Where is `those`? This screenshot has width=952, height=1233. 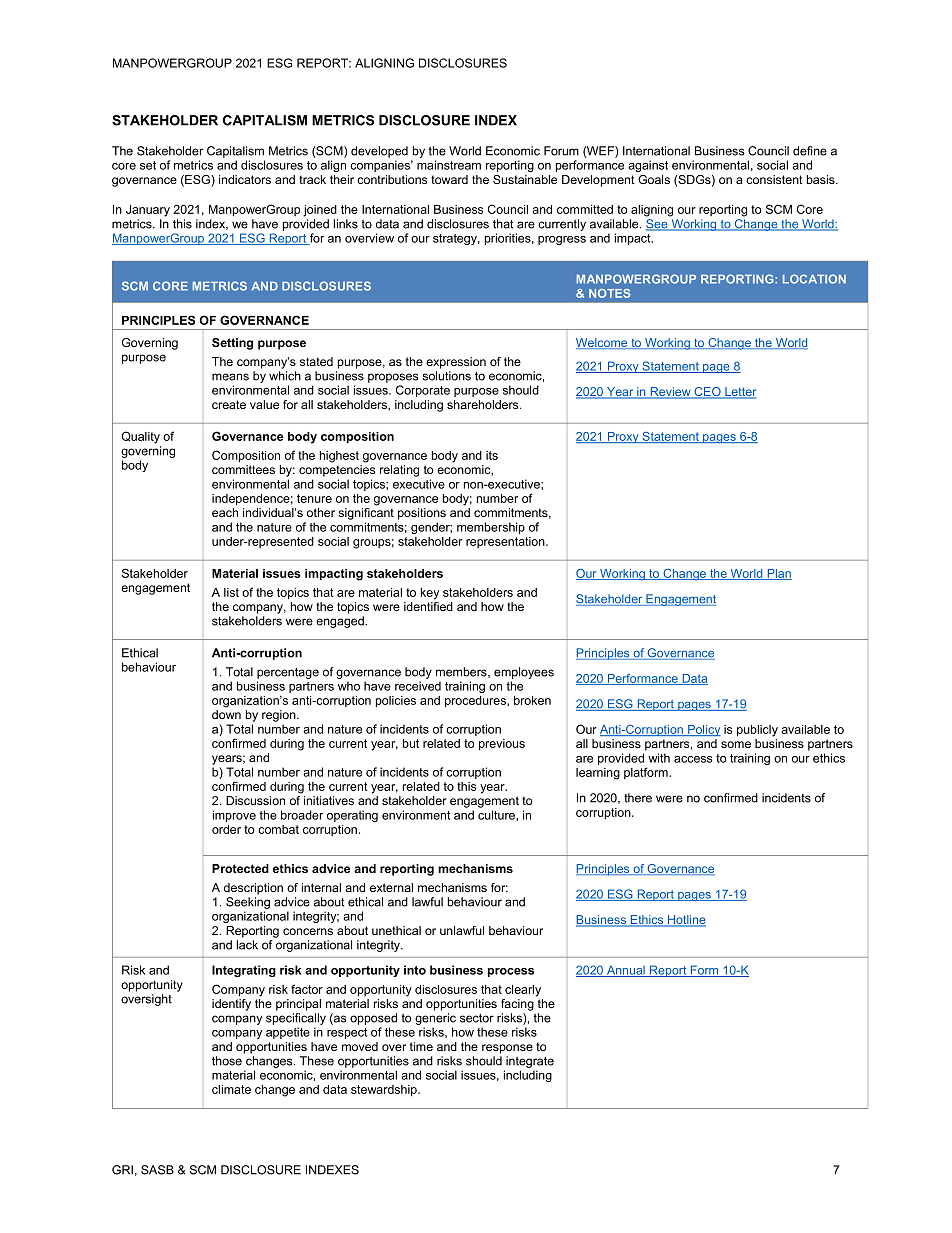 those is located at coordinates (227, 1061).
